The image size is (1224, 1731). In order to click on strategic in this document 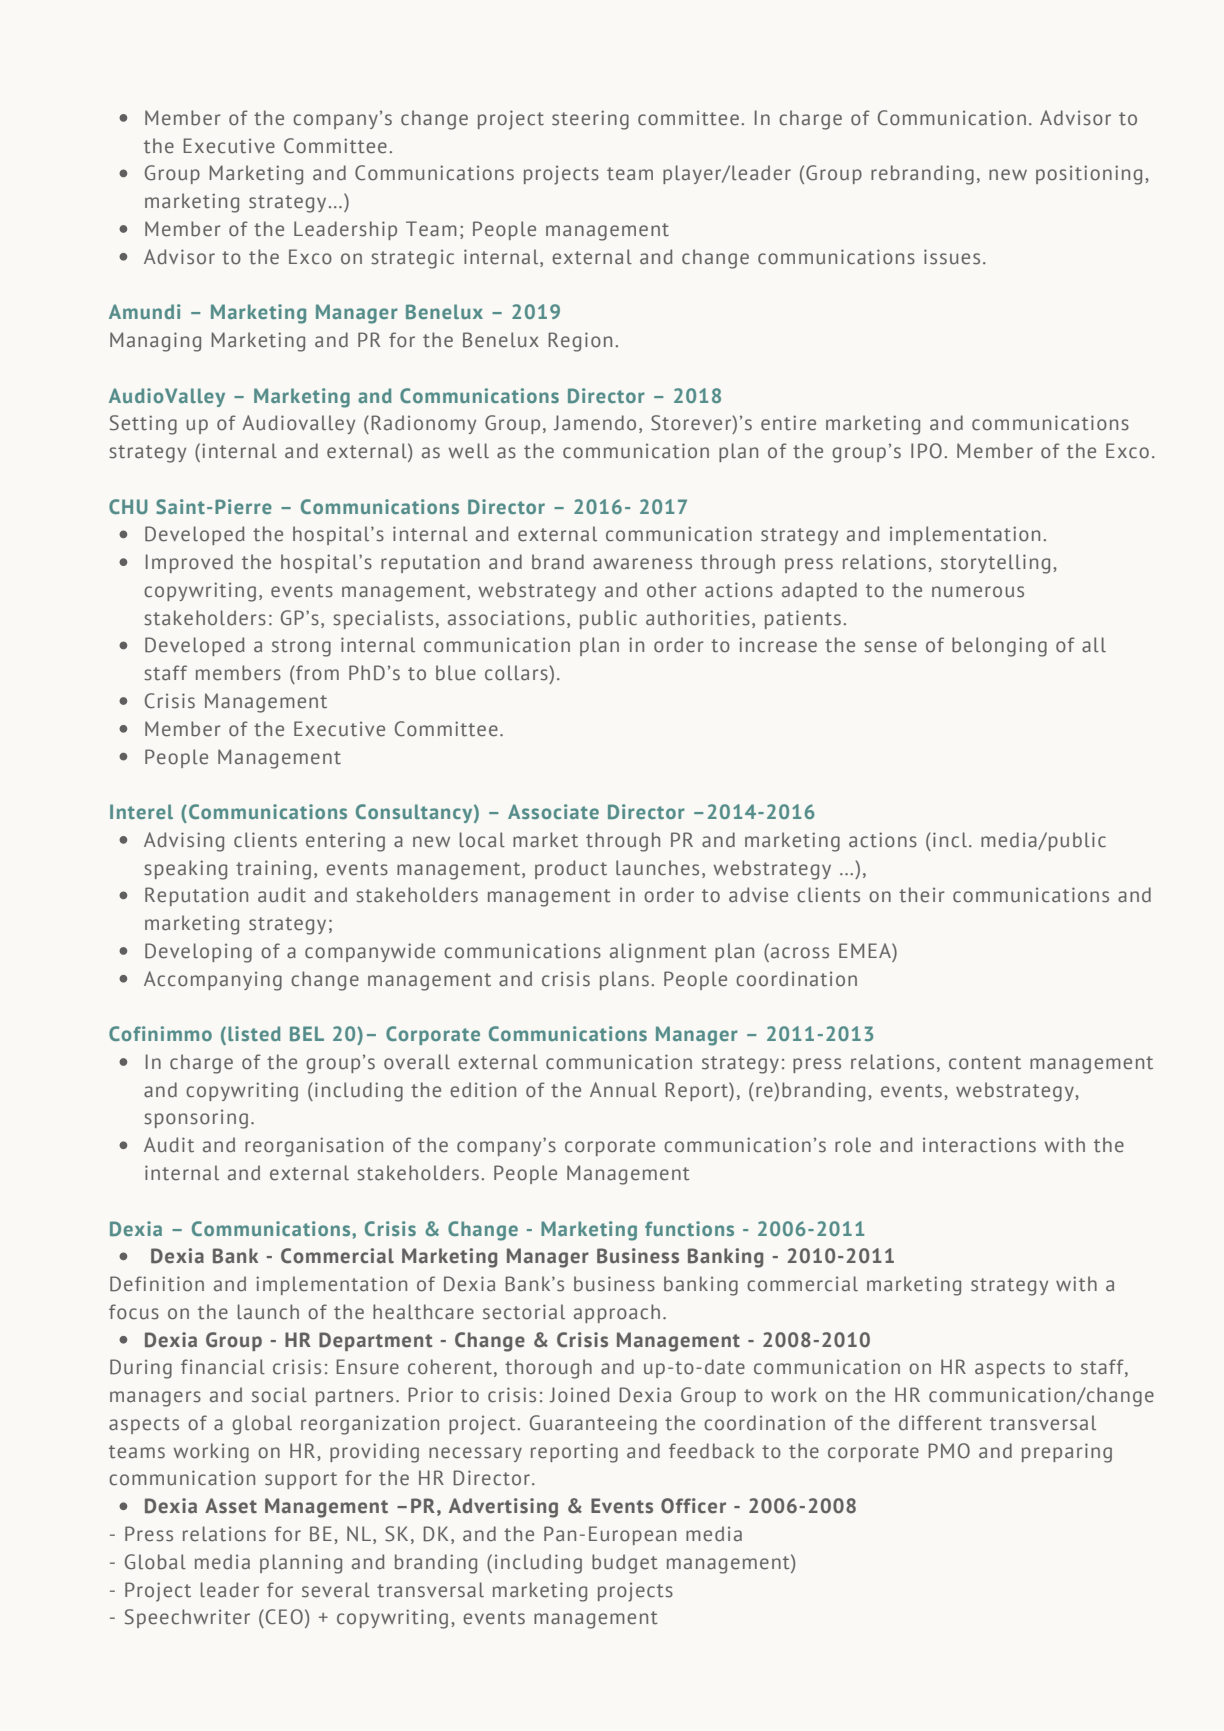, I will do `click(412, 259)`.
